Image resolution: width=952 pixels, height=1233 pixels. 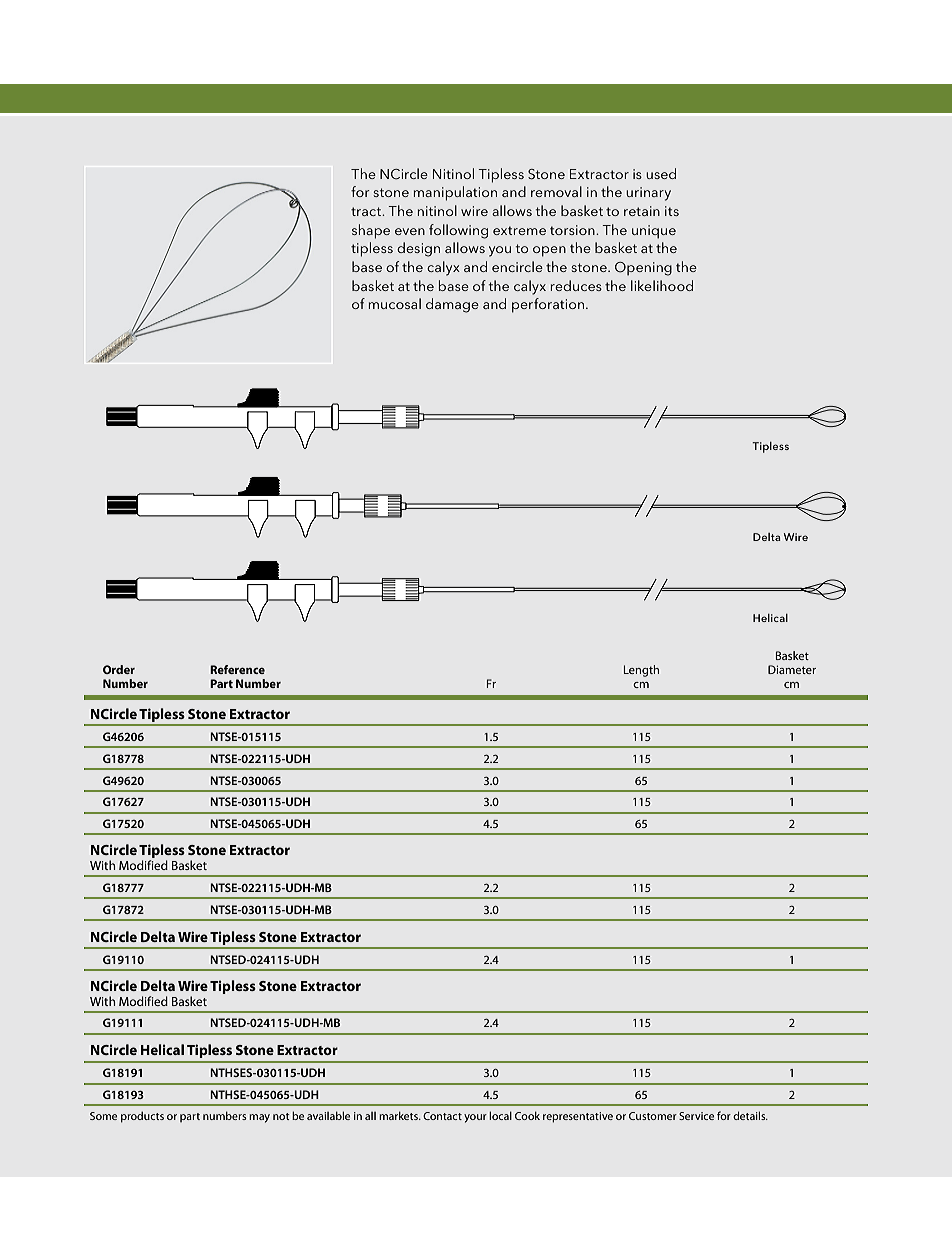 I want to click on Service, so click(x=696, y=1116).
